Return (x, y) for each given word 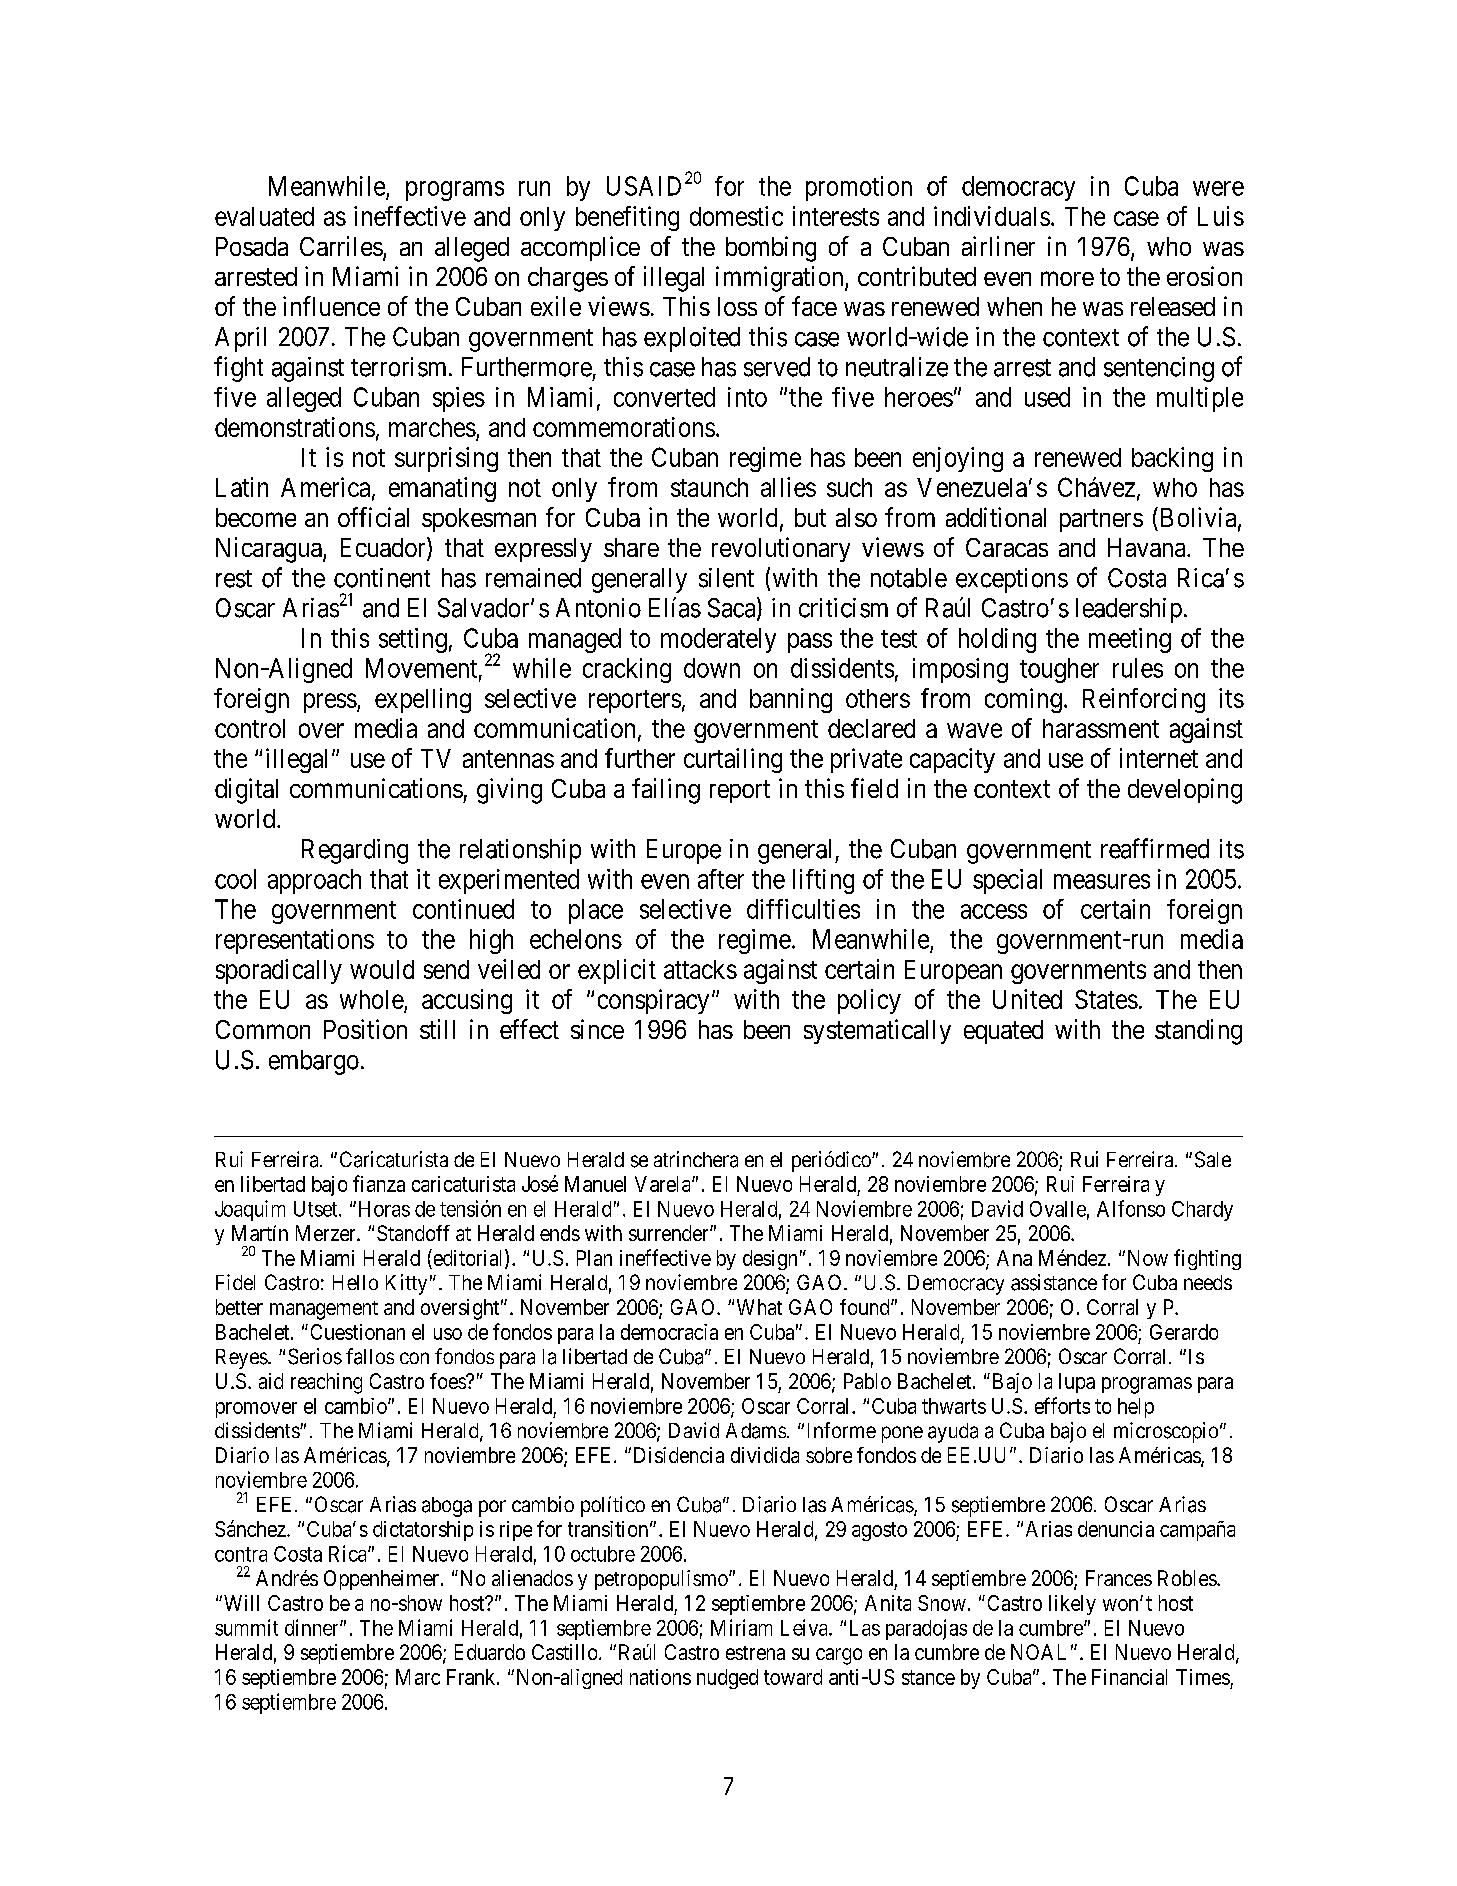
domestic (736, 216)
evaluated (264, 216)
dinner (313, 1627)
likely (1072, 1605)
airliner (998, 246)
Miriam (741, 1627)
